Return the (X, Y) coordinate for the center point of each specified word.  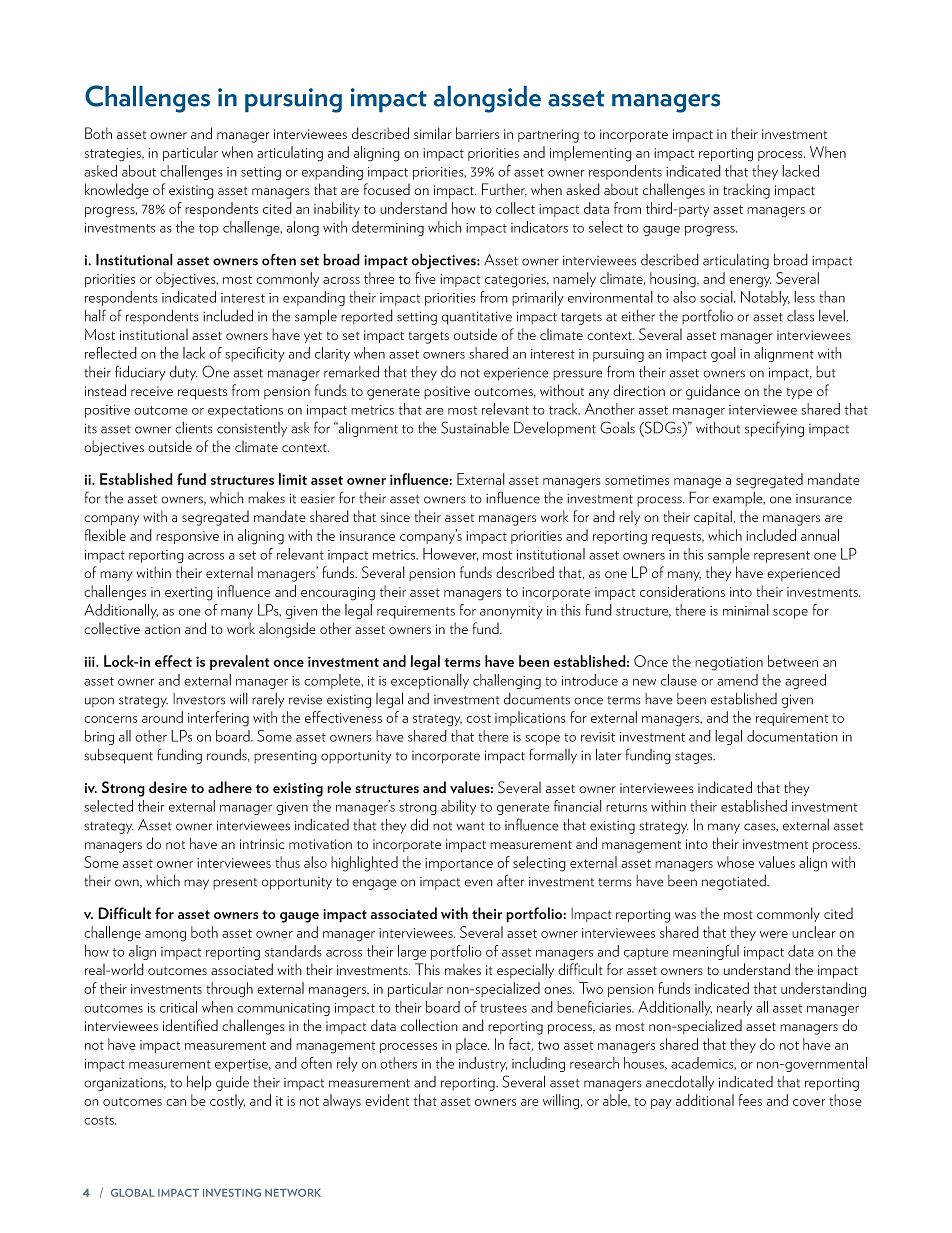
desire (168, 787)
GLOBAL (133, 1193)
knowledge (117, 191)
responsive (187, 537)
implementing (591, 154)
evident (387, 1100)
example (739, 499)
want (471, 826)
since (395, 517)
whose (735, 862)
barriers (477, 133)
